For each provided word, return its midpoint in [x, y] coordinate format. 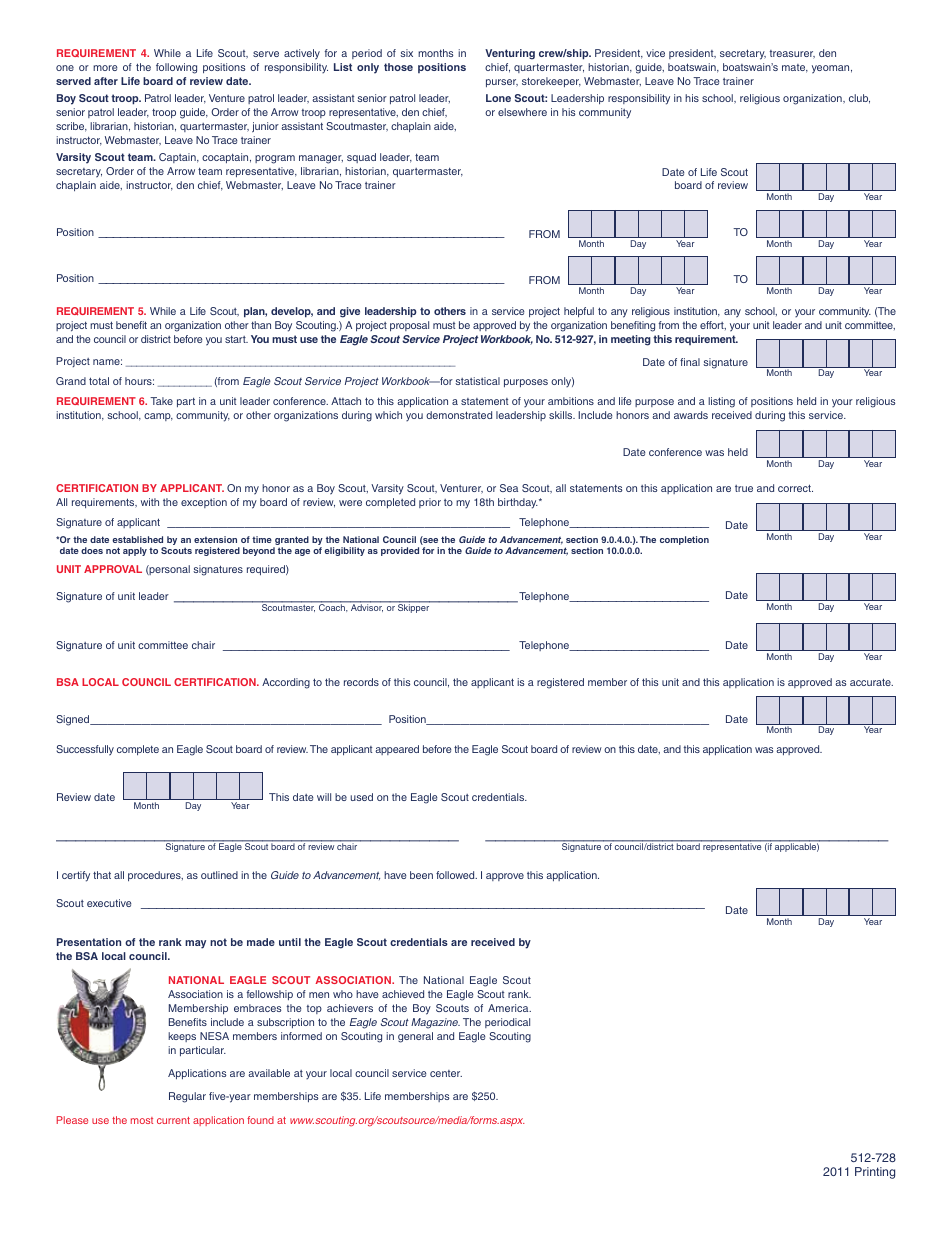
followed [456, 875]
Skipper [414, 607]
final [690, 362]
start [236, 339]
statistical [477, 381]
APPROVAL [113, 569]
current [173, 1120]
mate [795, 68]
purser [502, 83]
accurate [871, 682]
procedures [155, 876]
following [176, 68]
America [509, 1008]
